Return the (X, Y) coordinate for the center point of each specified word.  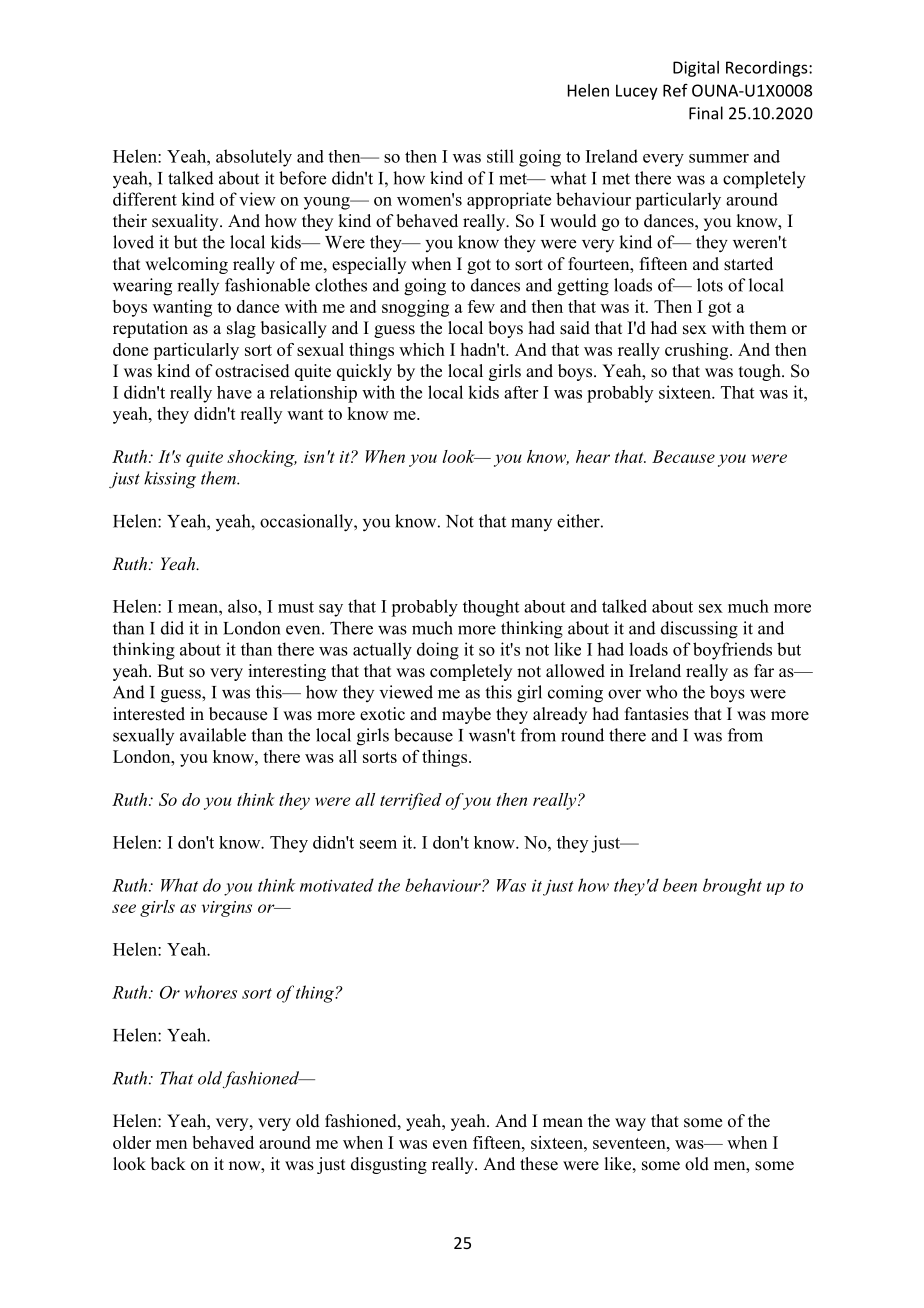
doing (438, 651)
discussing (699, 630)
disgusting (389, 1165)
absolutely (254, 158)
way (630, 1124)
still (500, 156)
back (168, 1163)
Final (706, 113)
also (243, 606)
